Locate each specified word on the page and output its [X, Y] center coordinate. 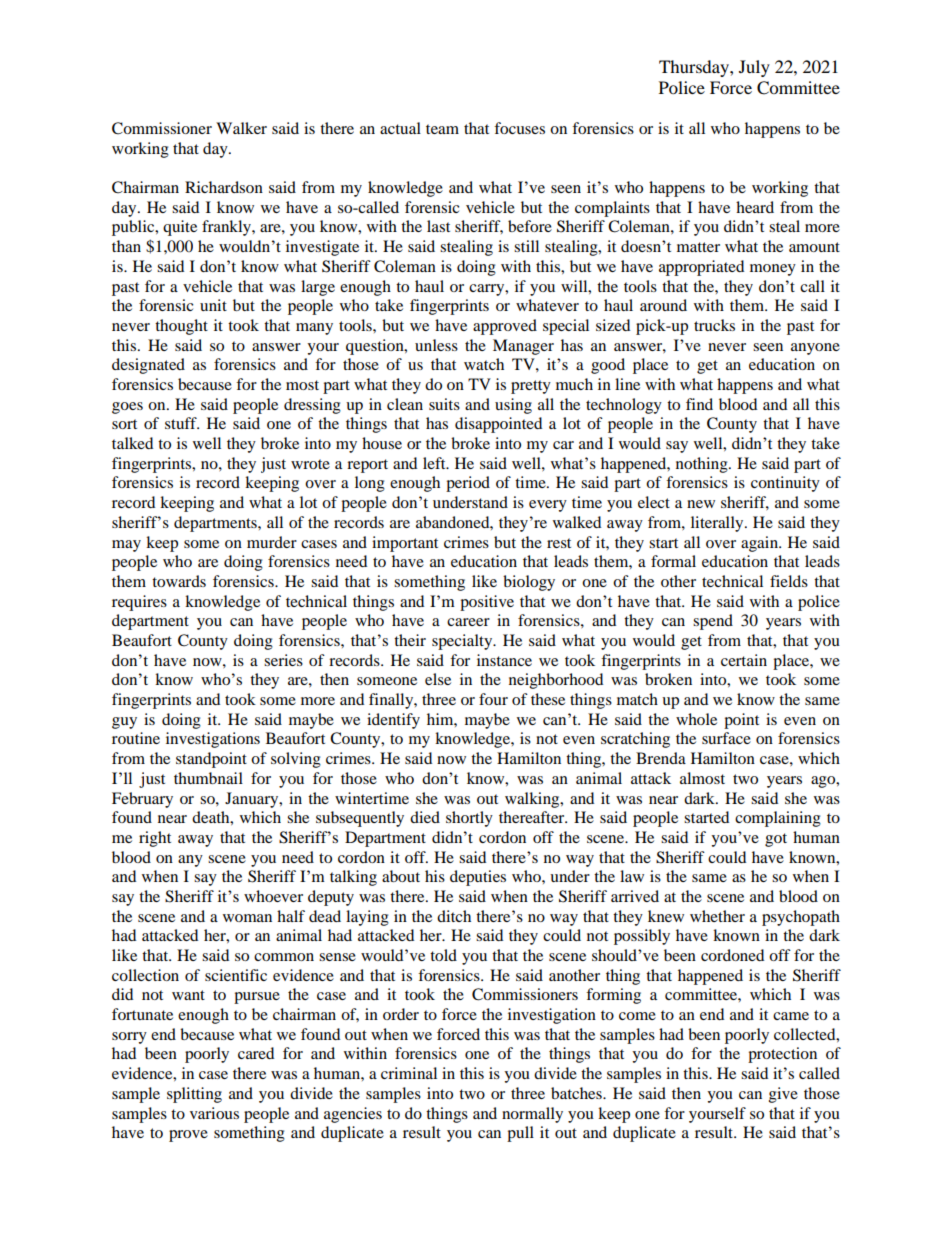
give [783, 1095]
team [442, 129]
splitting [194, 1095]
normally [532, 1115]
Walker [241, 128]
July [754, 68]
